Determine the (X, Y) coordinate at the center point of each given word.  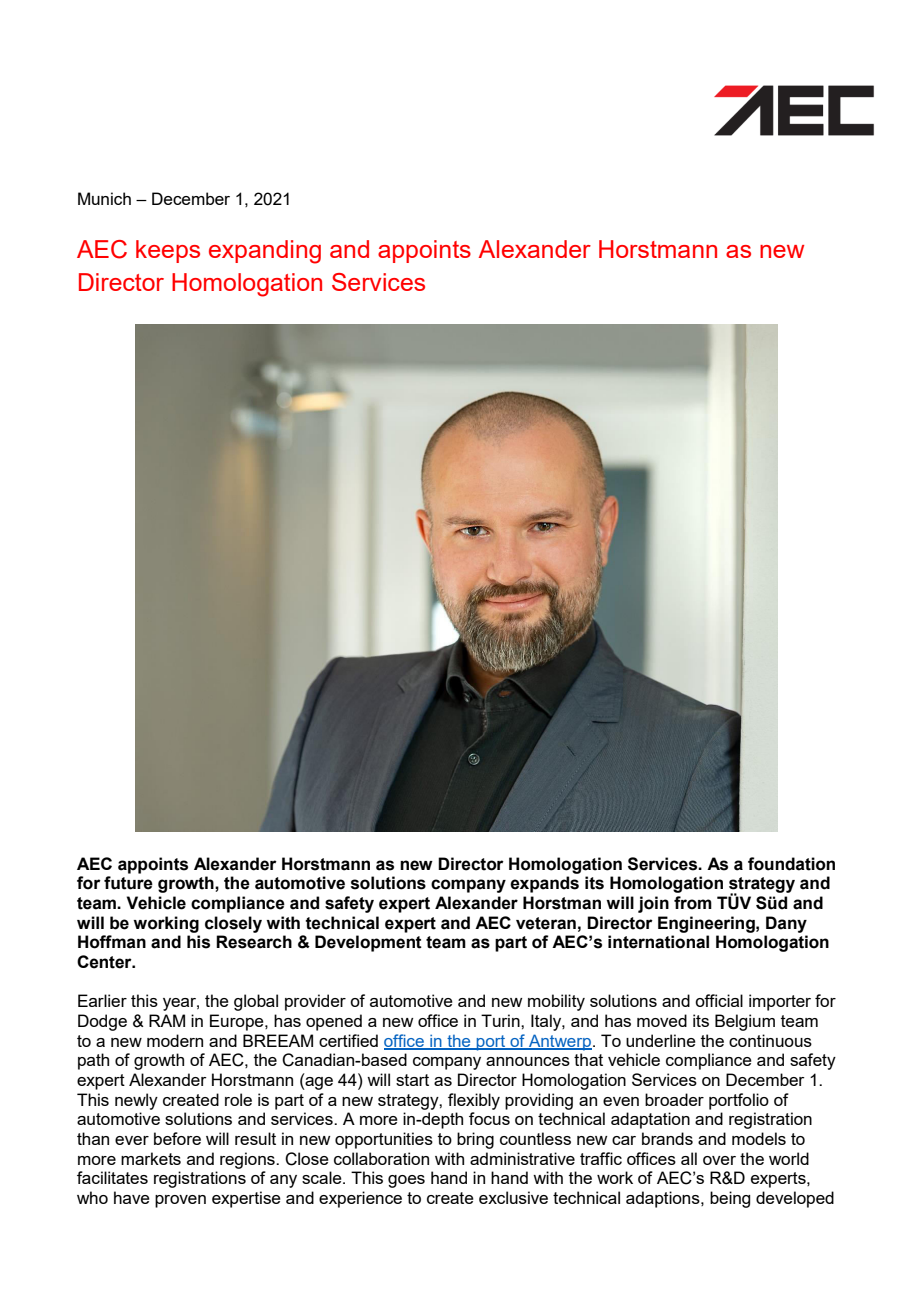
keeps (168, 251)
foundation (791, 864)
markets (151, 1158)
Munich (104, 198)
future (128, 883)
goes (406, 1181)
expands (544, 884)
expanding (265, 252)
